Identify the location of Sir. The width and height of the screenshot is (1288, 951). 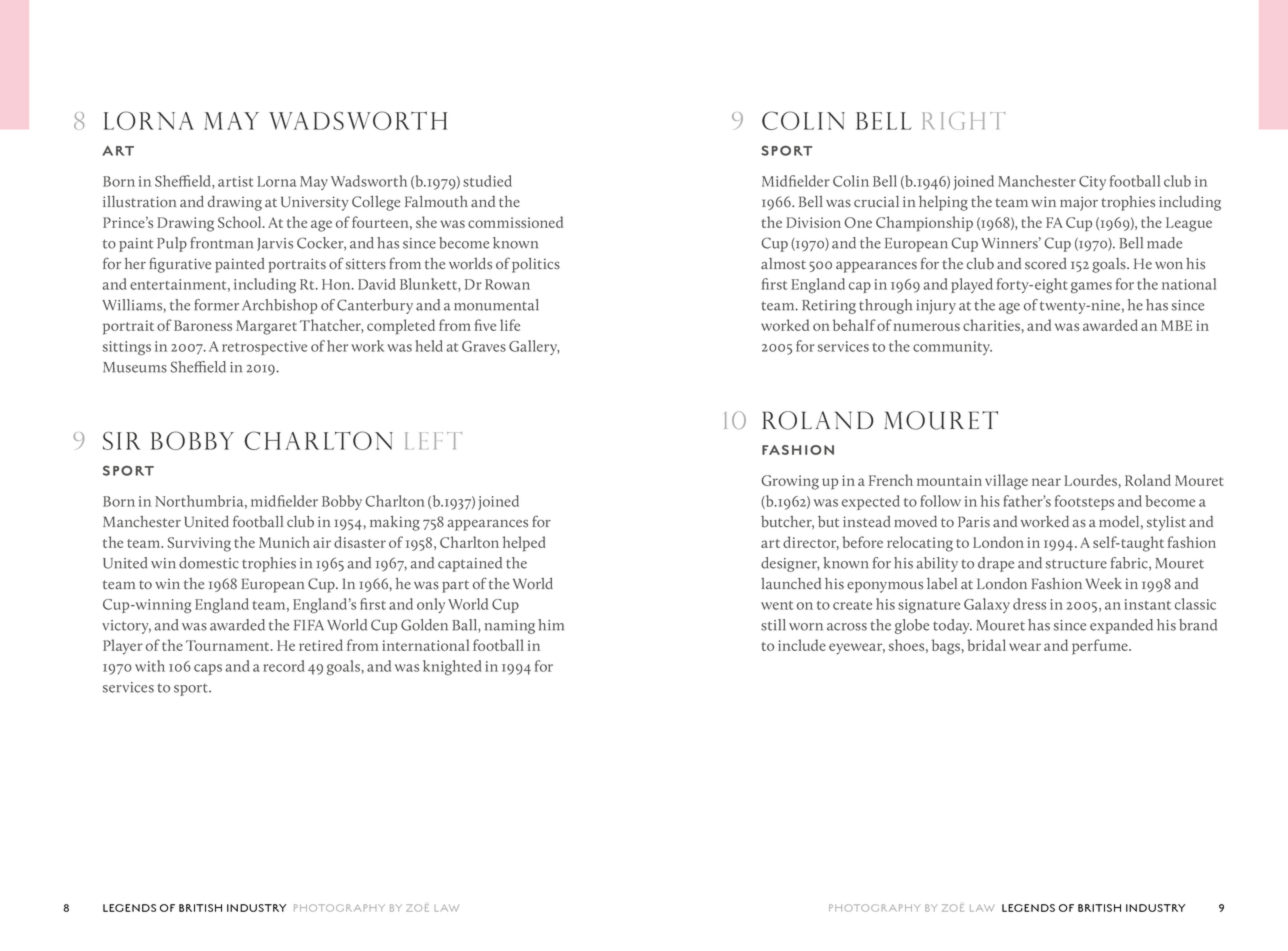
(121, 440).
